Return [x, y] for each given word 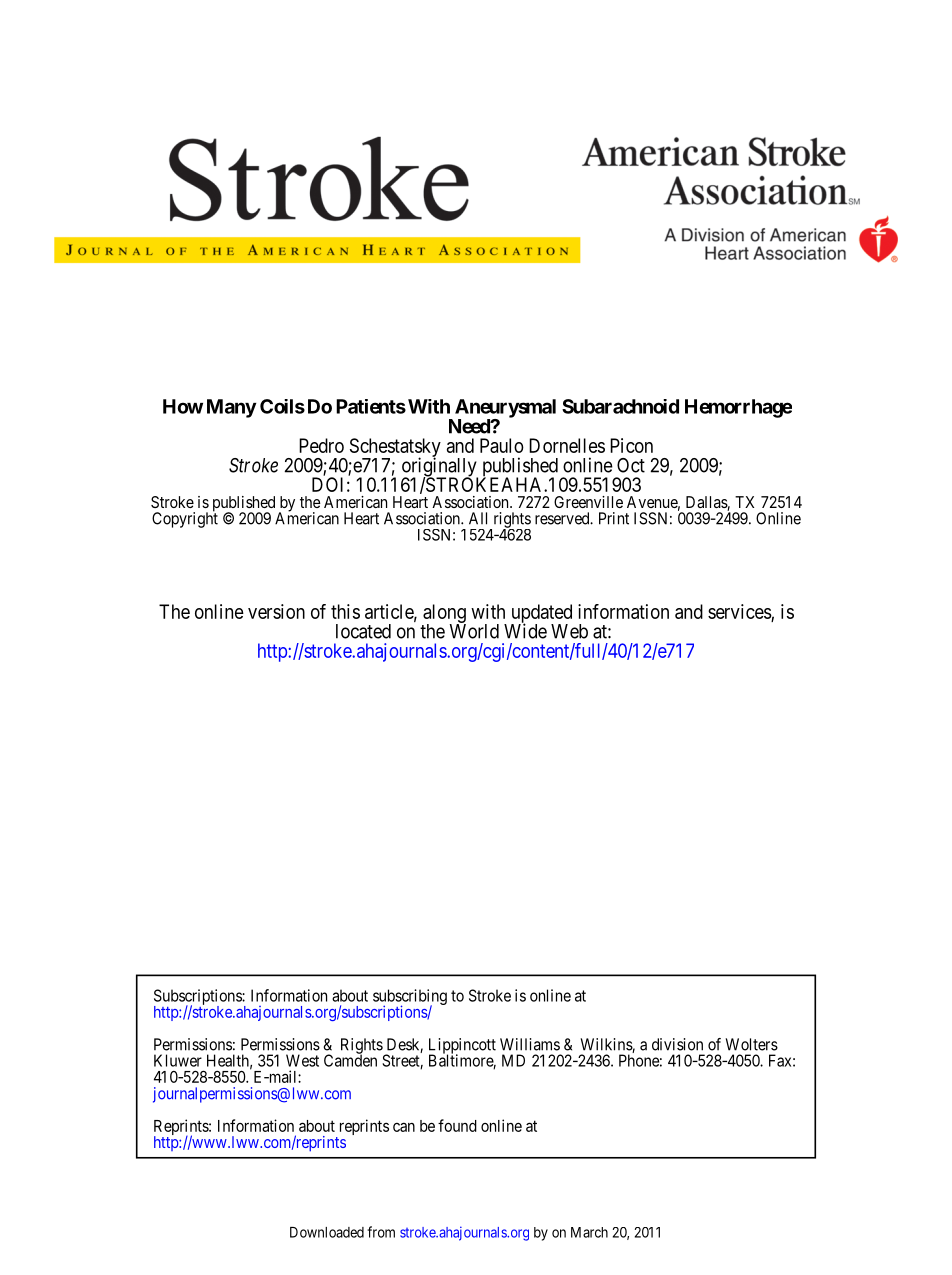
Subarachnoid [620, 406]
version [276, 611]
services [740, 611]
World [474, 630]
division [677, 1044]
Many [232, 408]
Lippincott [462, 1047]
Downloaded [327, 1232]
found [457, 1125]
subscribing [410, 998]
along [444, 614]
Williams [530, 1044]
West [302, 1060]
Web [569, 631]
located [363, 631]
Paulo [502, 445]
